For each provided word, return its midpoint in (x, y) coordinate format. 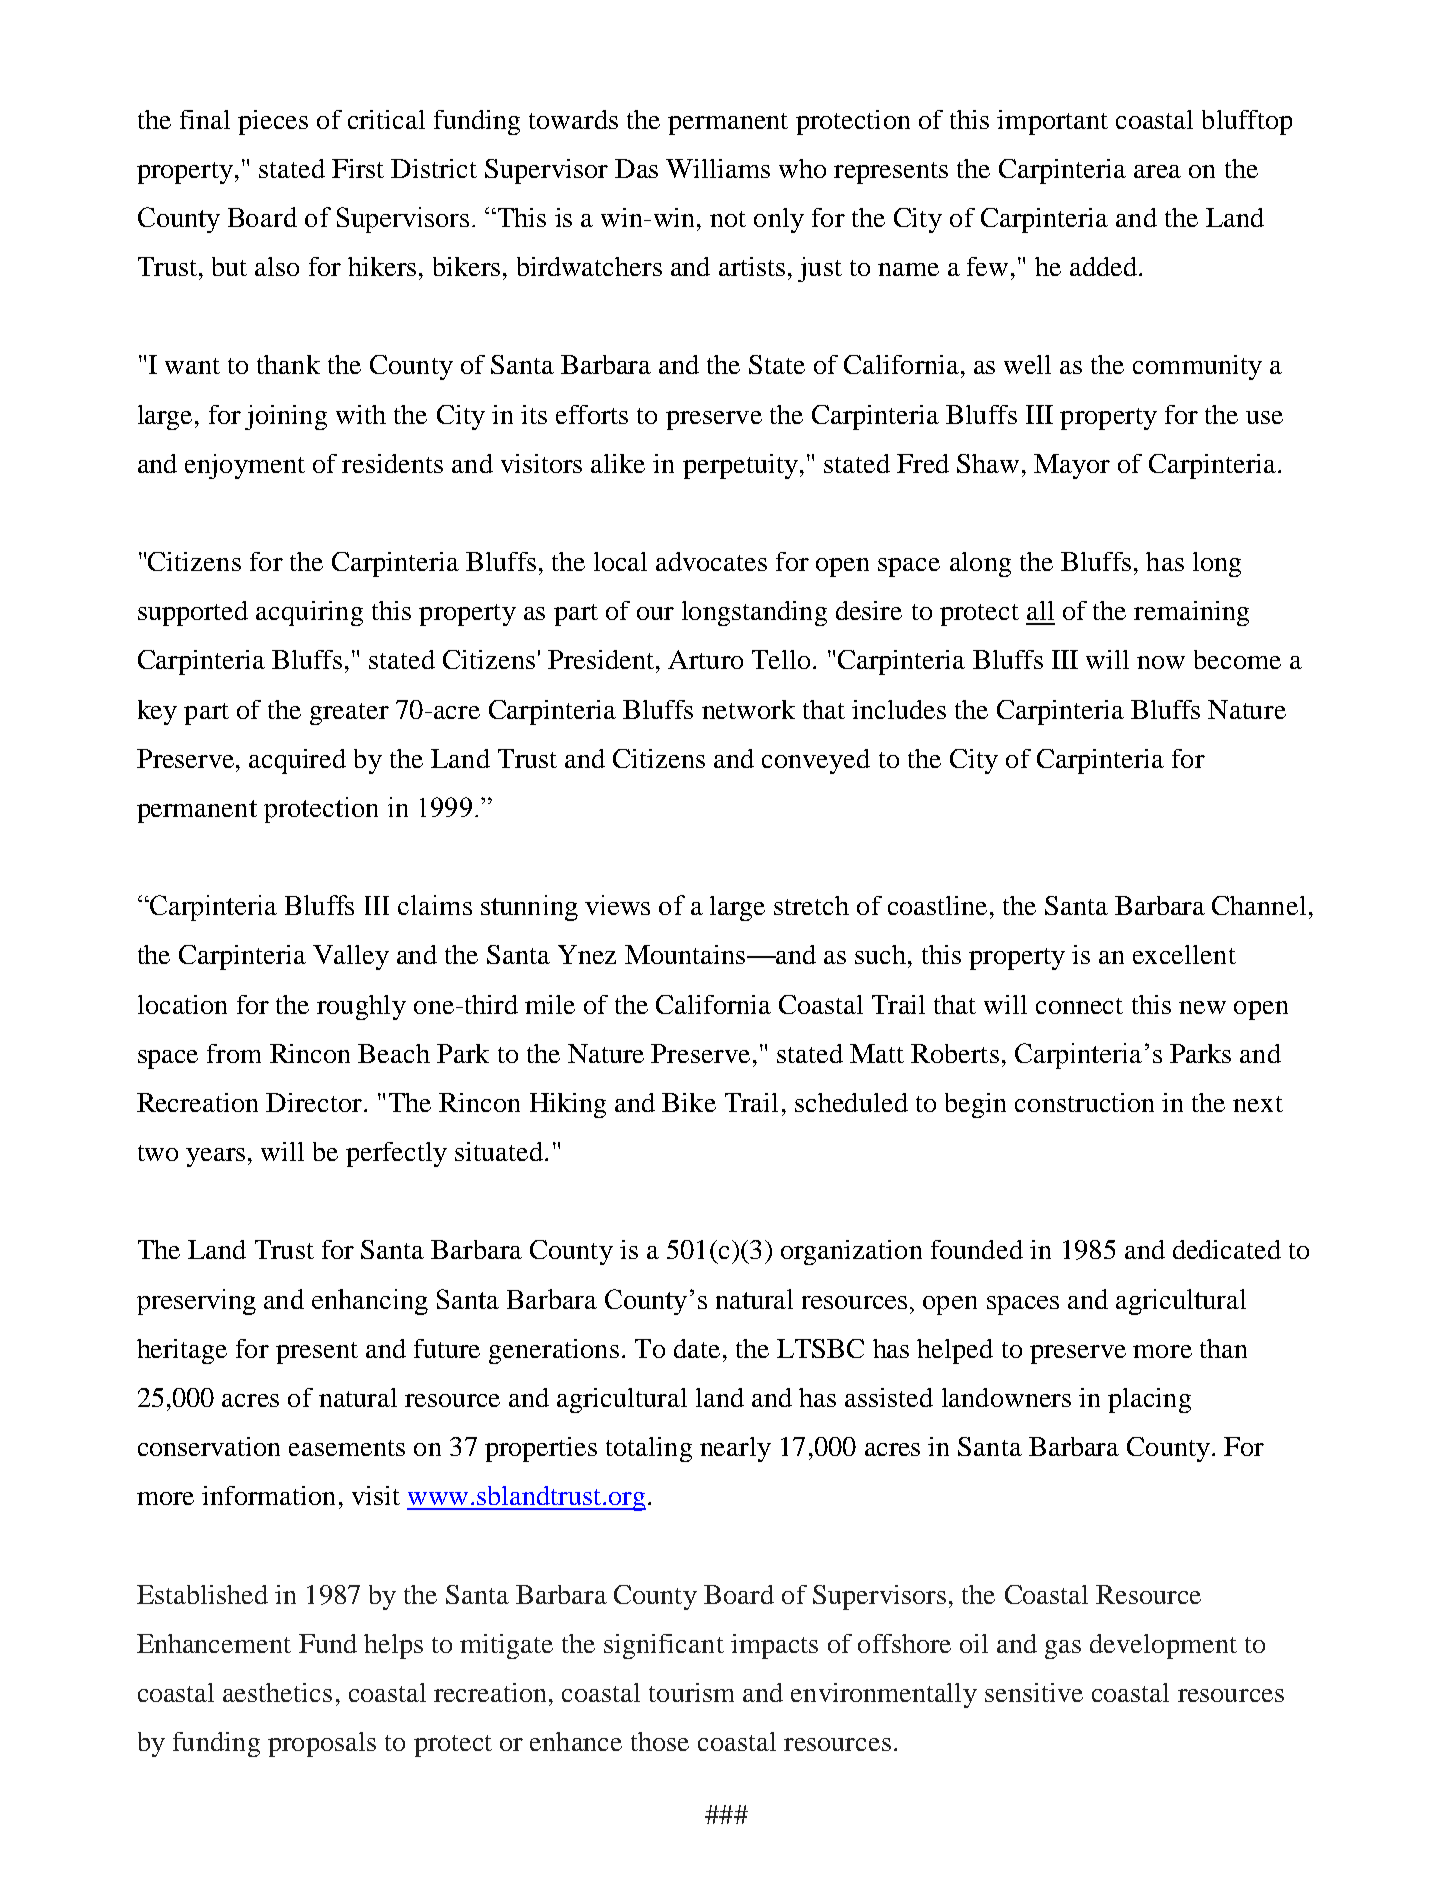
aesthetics (277, 1692)
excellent (1184, 954)
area (1157, 171)
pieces (273, 122)
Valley (351, 957)
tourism (691, 1692)
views (617, 905)
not (728, 219)
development (1163, 1646)
